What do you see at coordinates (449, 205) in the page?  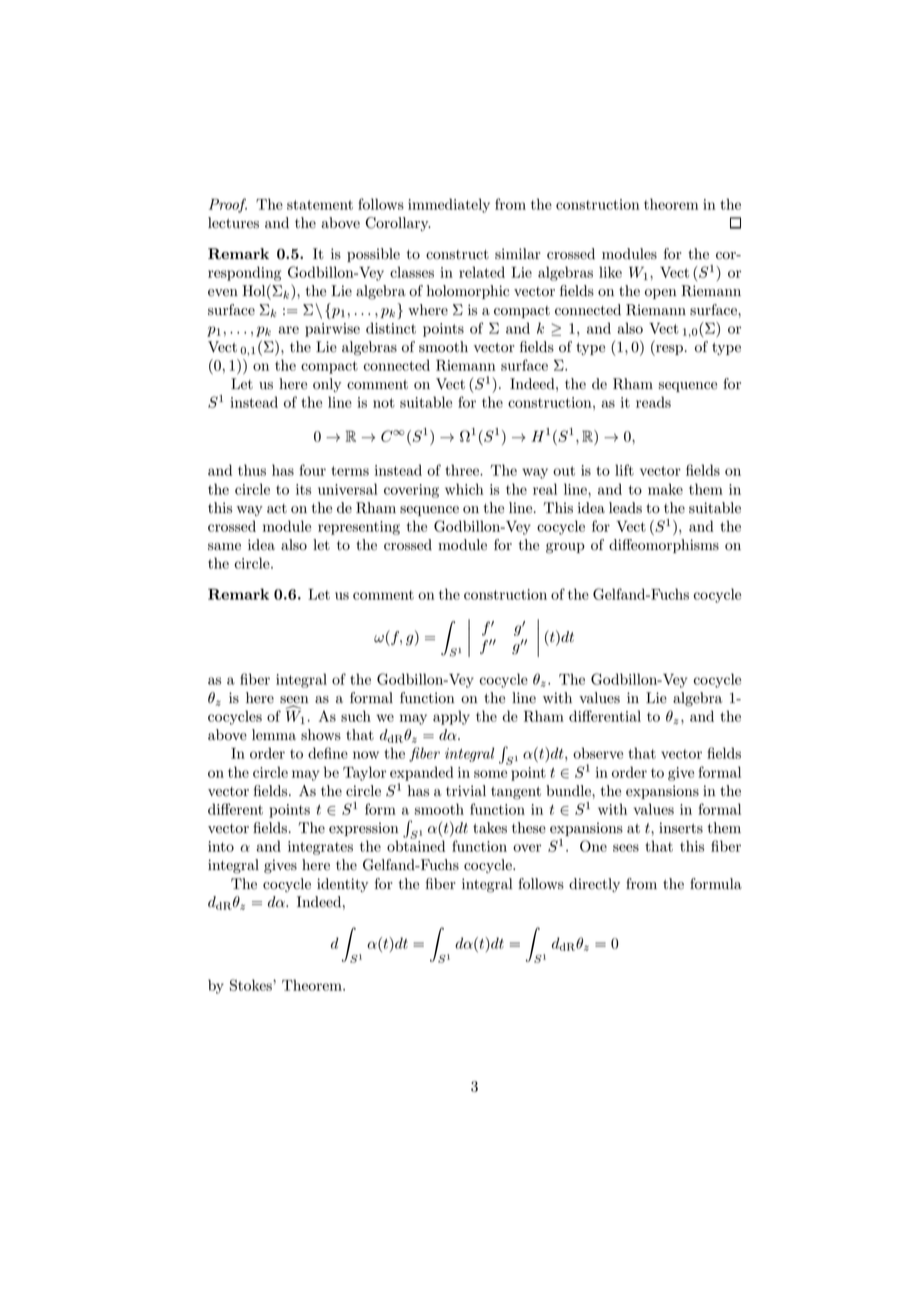 I see `immediately` at bounding box center [449, 205].
